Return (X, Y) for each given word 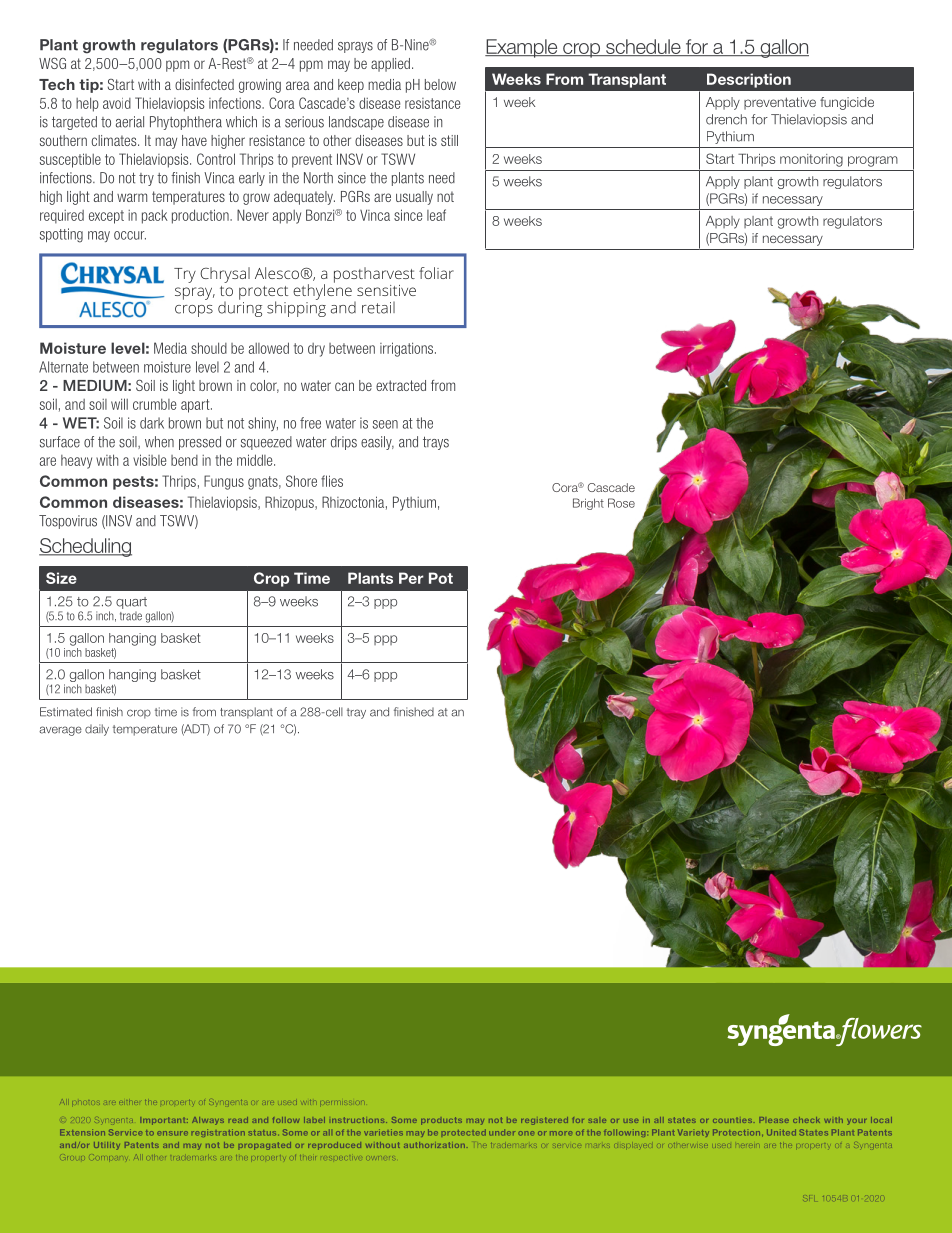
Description (749, 80)
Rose (621, 503)
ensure (172, 1133)
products (441, 1121)
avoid (117, 103)
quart (131, 603)
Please (774, 1120)
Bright (588, 504)
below (440, 84)
